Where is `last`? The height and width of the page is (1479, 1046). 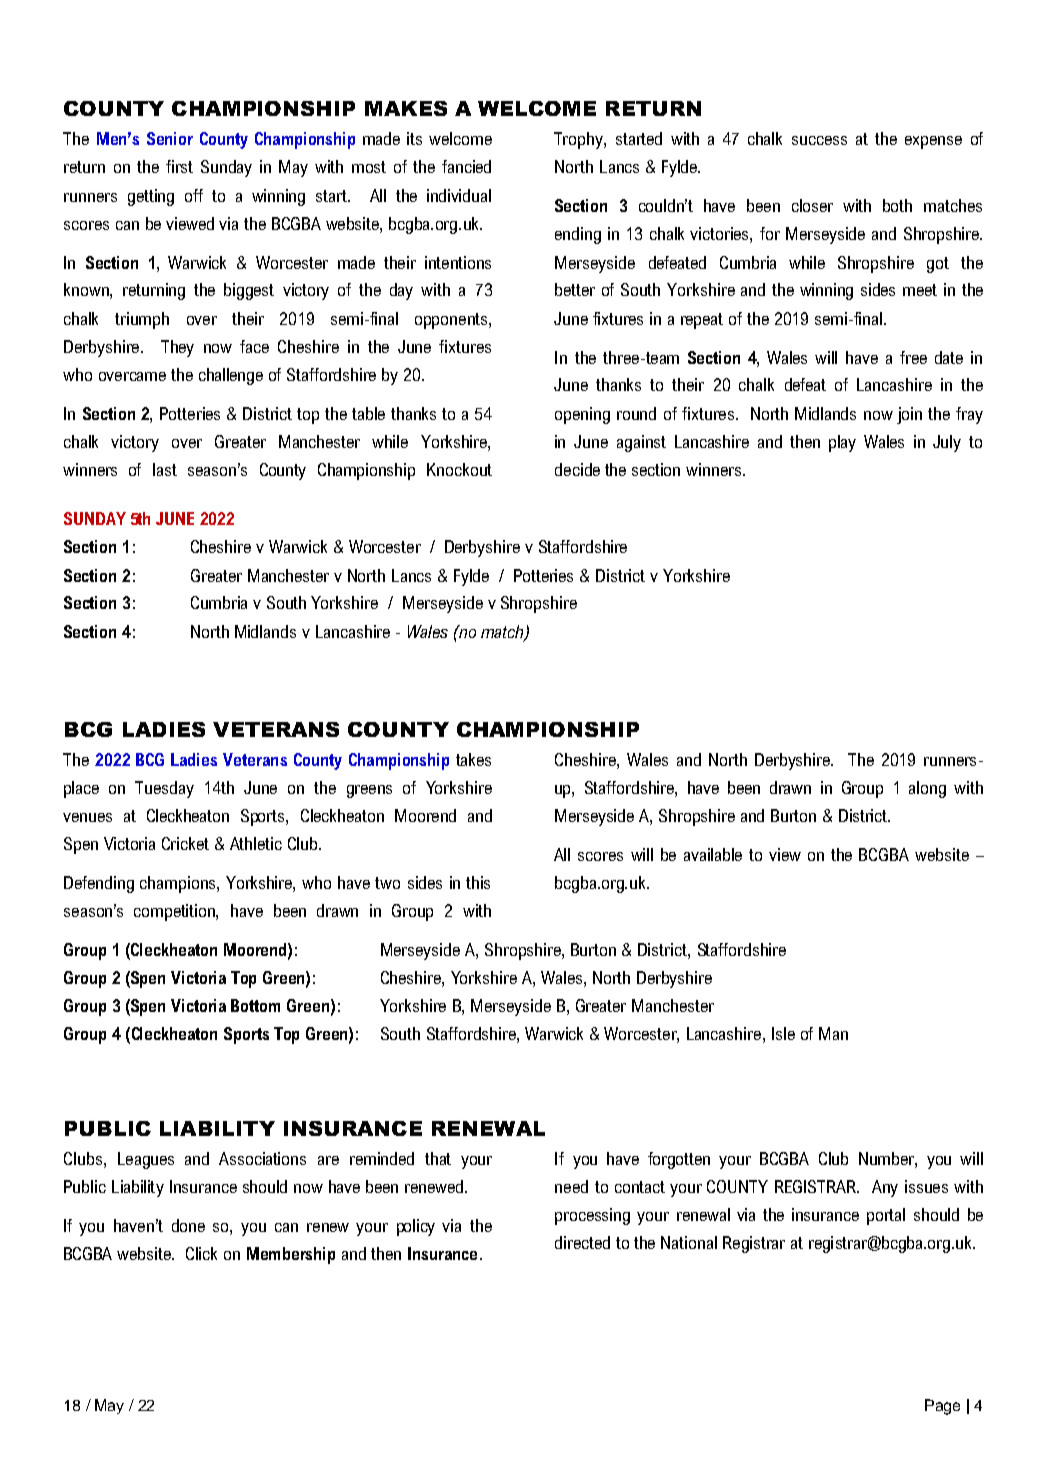 last is located at coordinates (165, 469).
